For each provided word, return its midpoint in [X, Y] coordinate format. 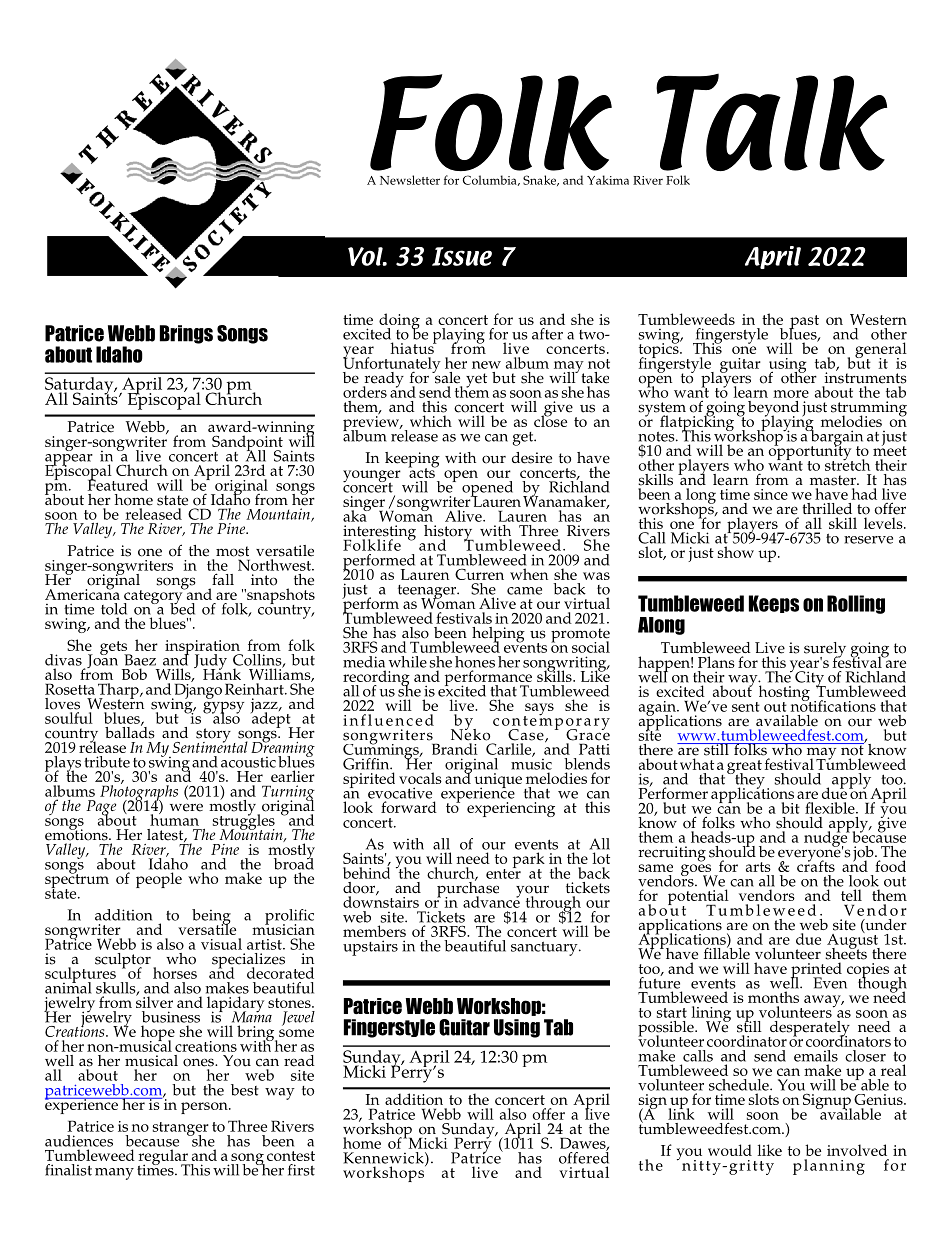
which [431, 421]
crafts [816, 865]
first [301, 1170]
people [159, 880]
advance [491, 901]
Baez [140, 660]
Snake [541, 180]
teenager [428, 593]
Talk [771, 122]
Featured [117, 484]
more [791, 394]
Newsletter [410, 180]
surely [825, 651]
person [205, 1108]
